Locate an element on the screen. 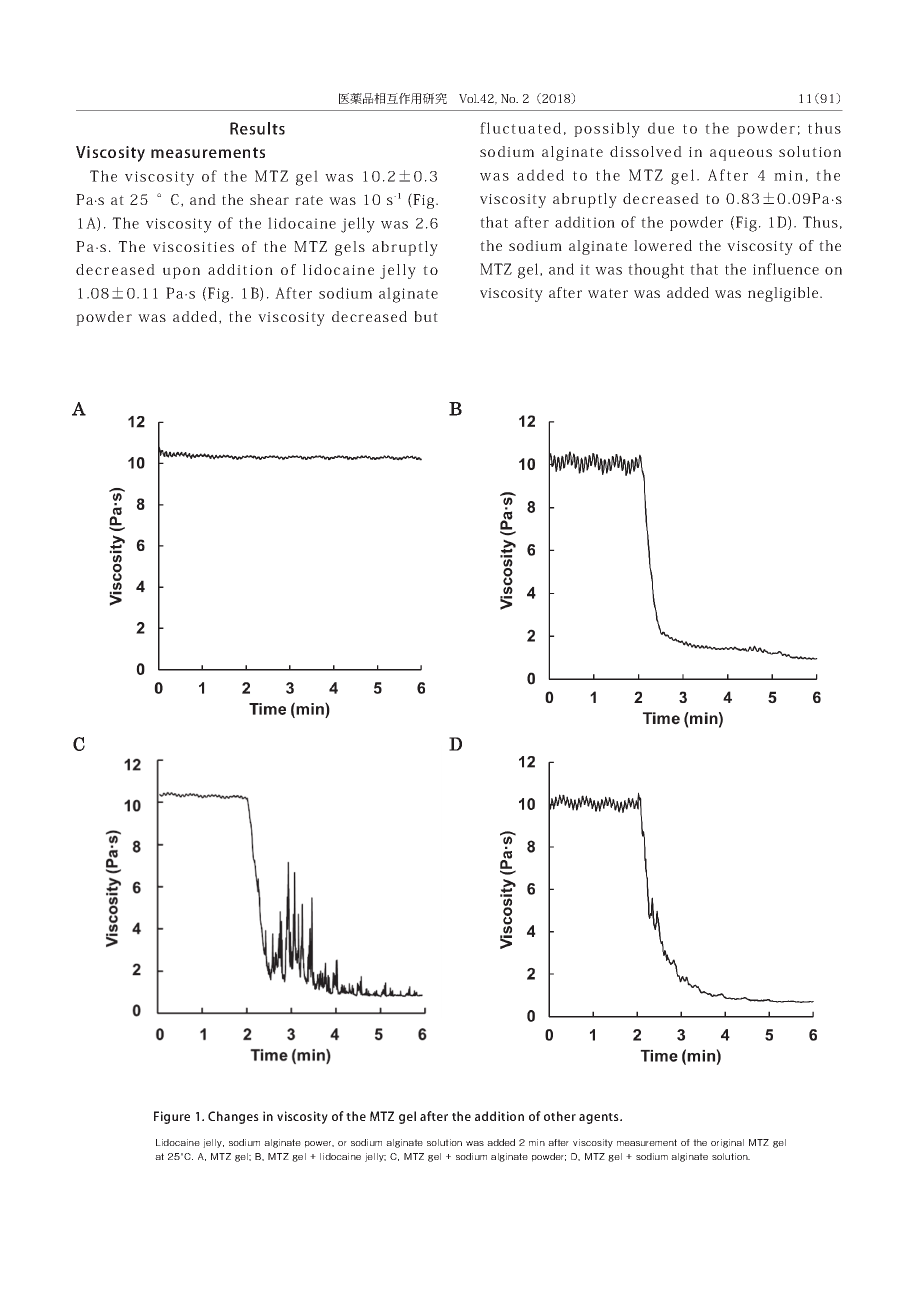 The width and height of the screenshot is (924, 1308). Figure is located at coordinates (172, 1117).
